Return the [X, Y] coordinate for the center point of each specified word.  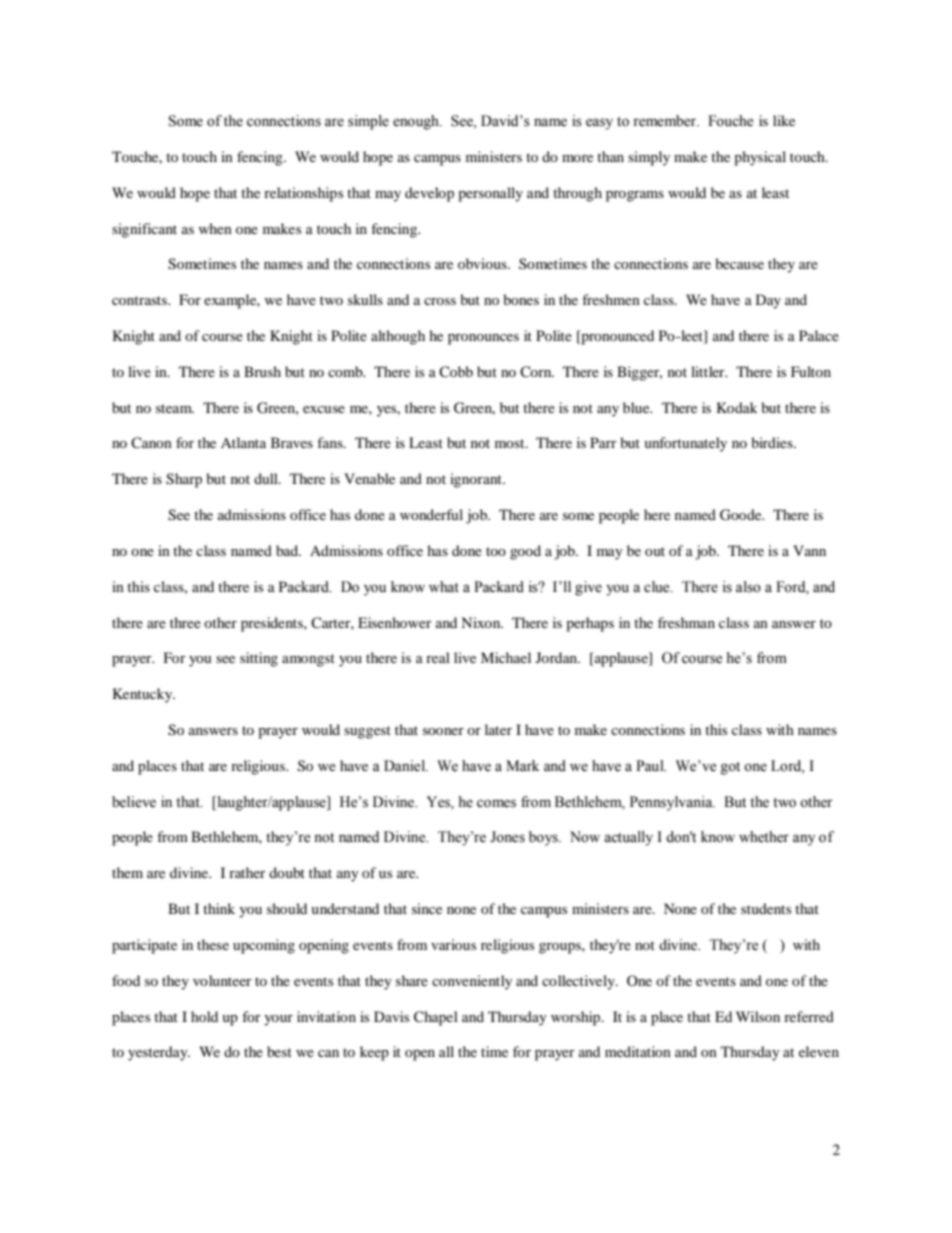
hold [204, 1016]
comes [496, 803]
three [185, 622]
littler [709, 371]
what [444, 587]
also [748, 587]
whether [764, 837]
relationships [303, 194]
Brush [262, 371]
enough [417, 122]
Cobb [456, 371]
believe [134, 802]
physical [760, 158]
